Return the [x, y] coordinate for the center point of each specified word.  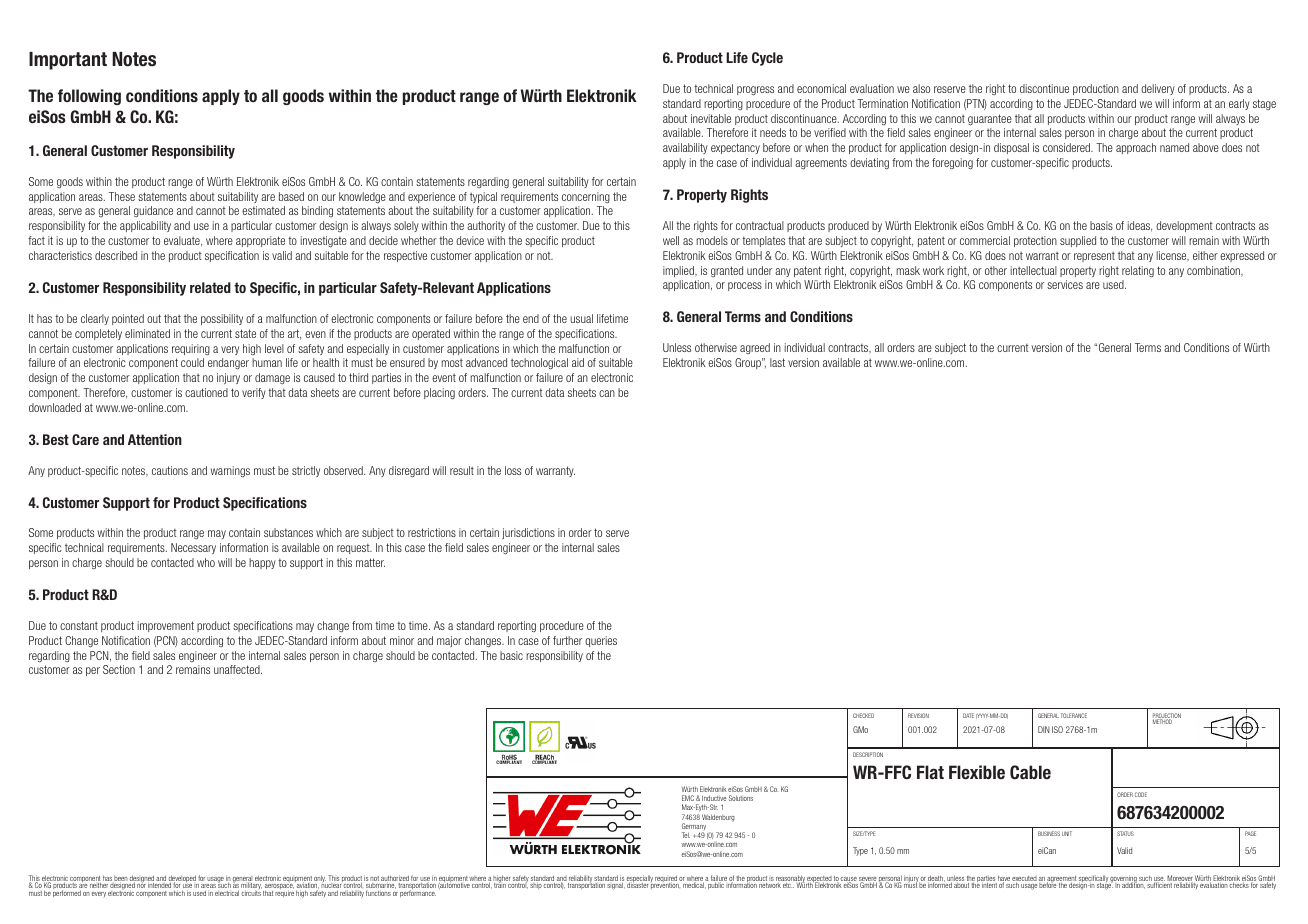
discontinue [1044, 88]
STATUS [1125, 833]
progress [755, 91]
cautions [170, 470]
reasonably [790, 880]
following [89, 97]
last [777, 362]
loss [513, 470]
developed [182, 880]
